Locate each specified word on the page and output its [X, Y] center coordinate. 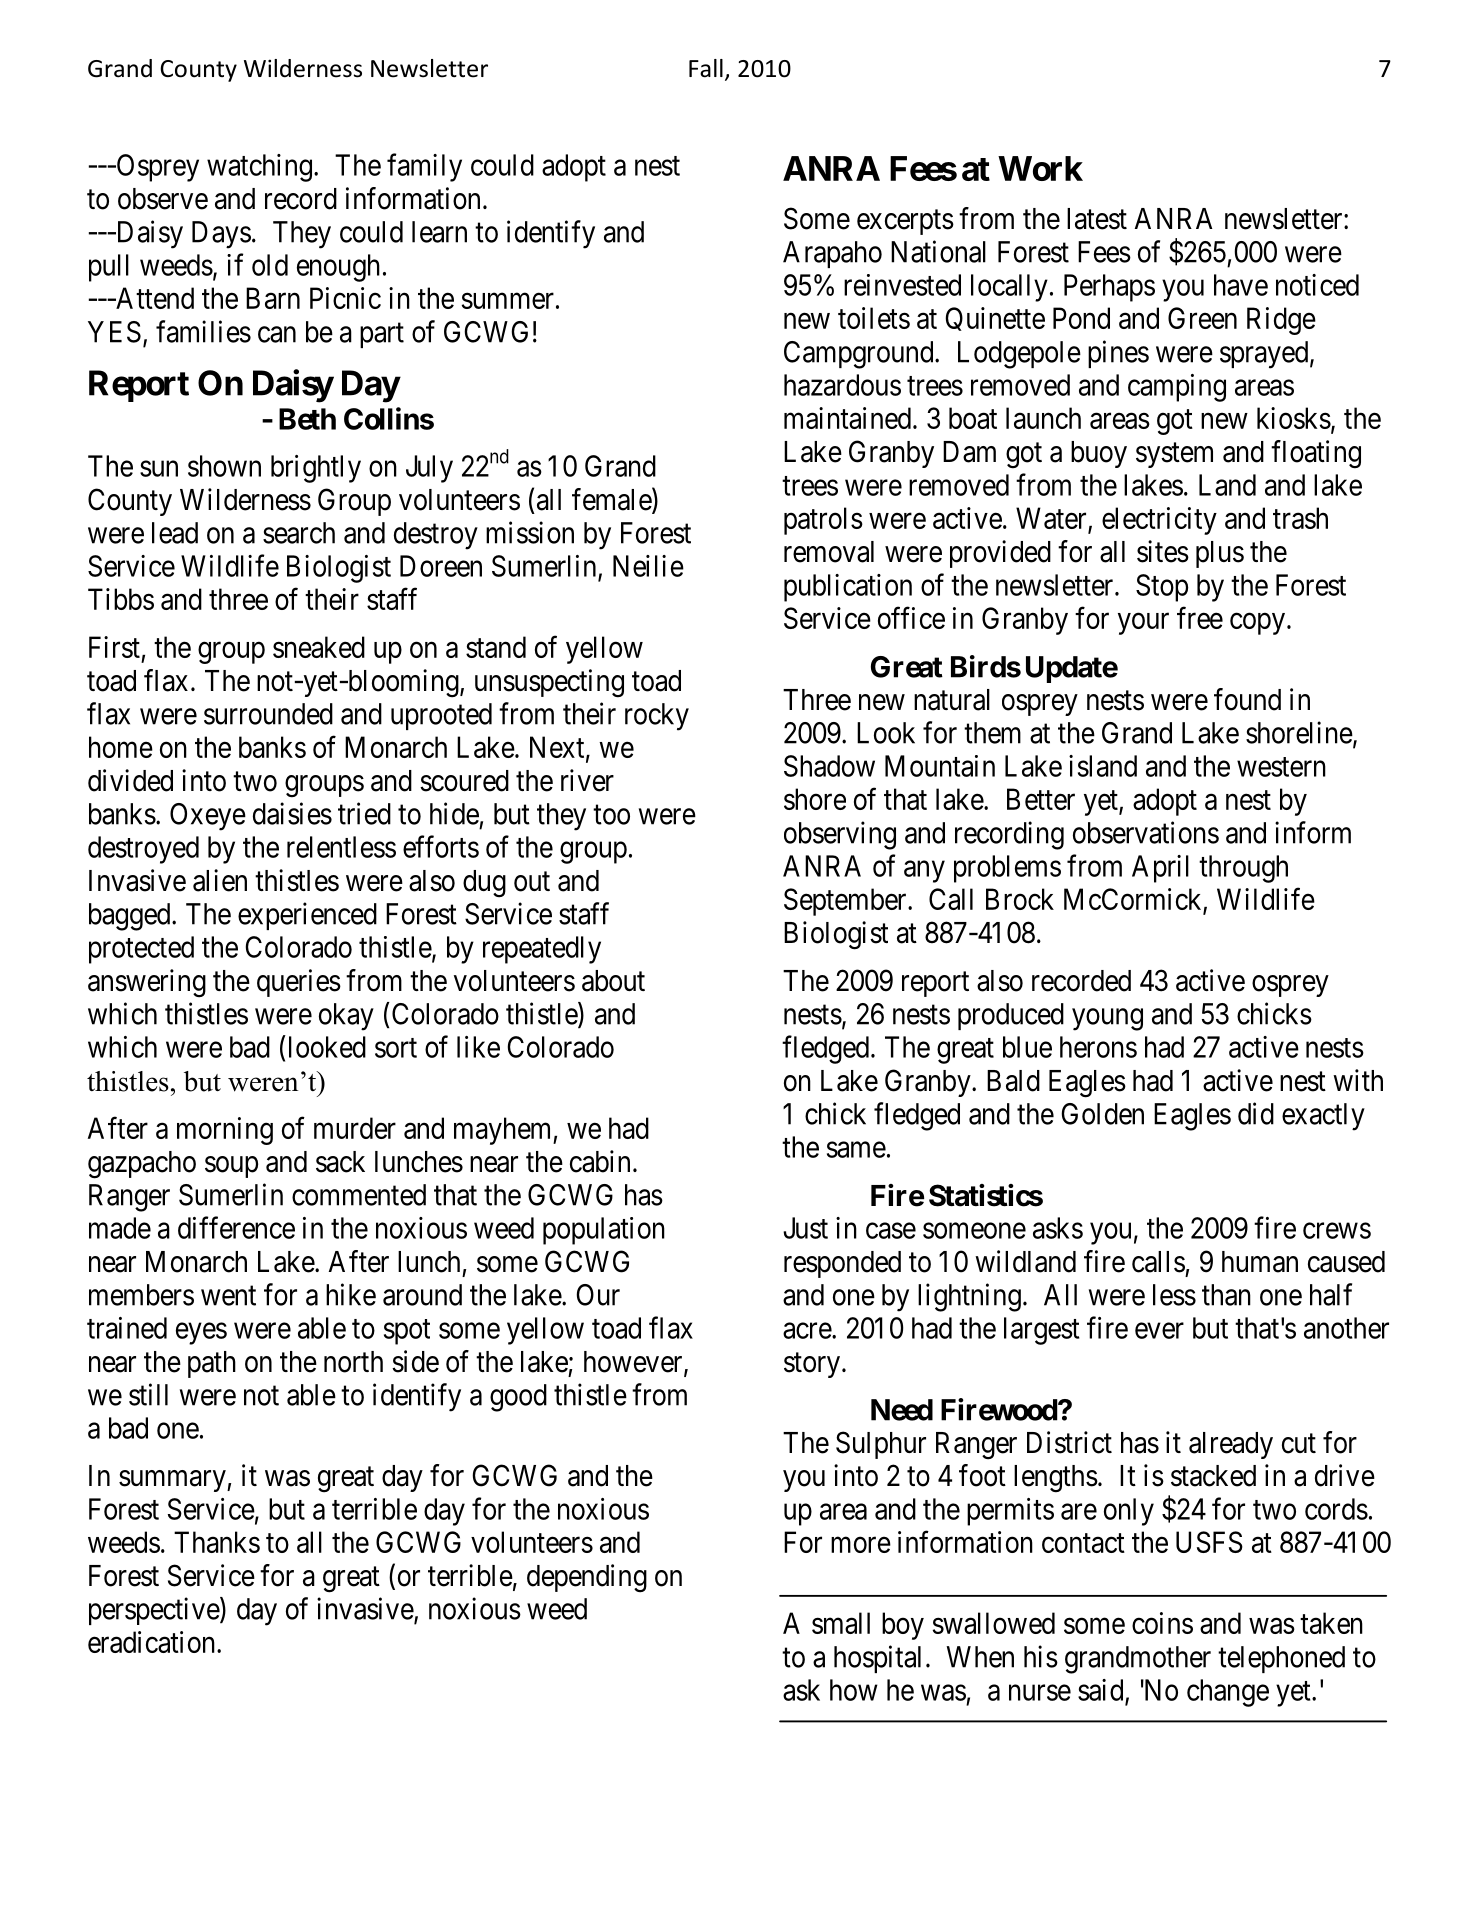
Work [1040, 168]
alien [220, 880]
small [841, 1623]
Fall [706, 68]
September [846, 902]
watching [259, 168]
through [1243, 869]
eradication [153, 1642]
